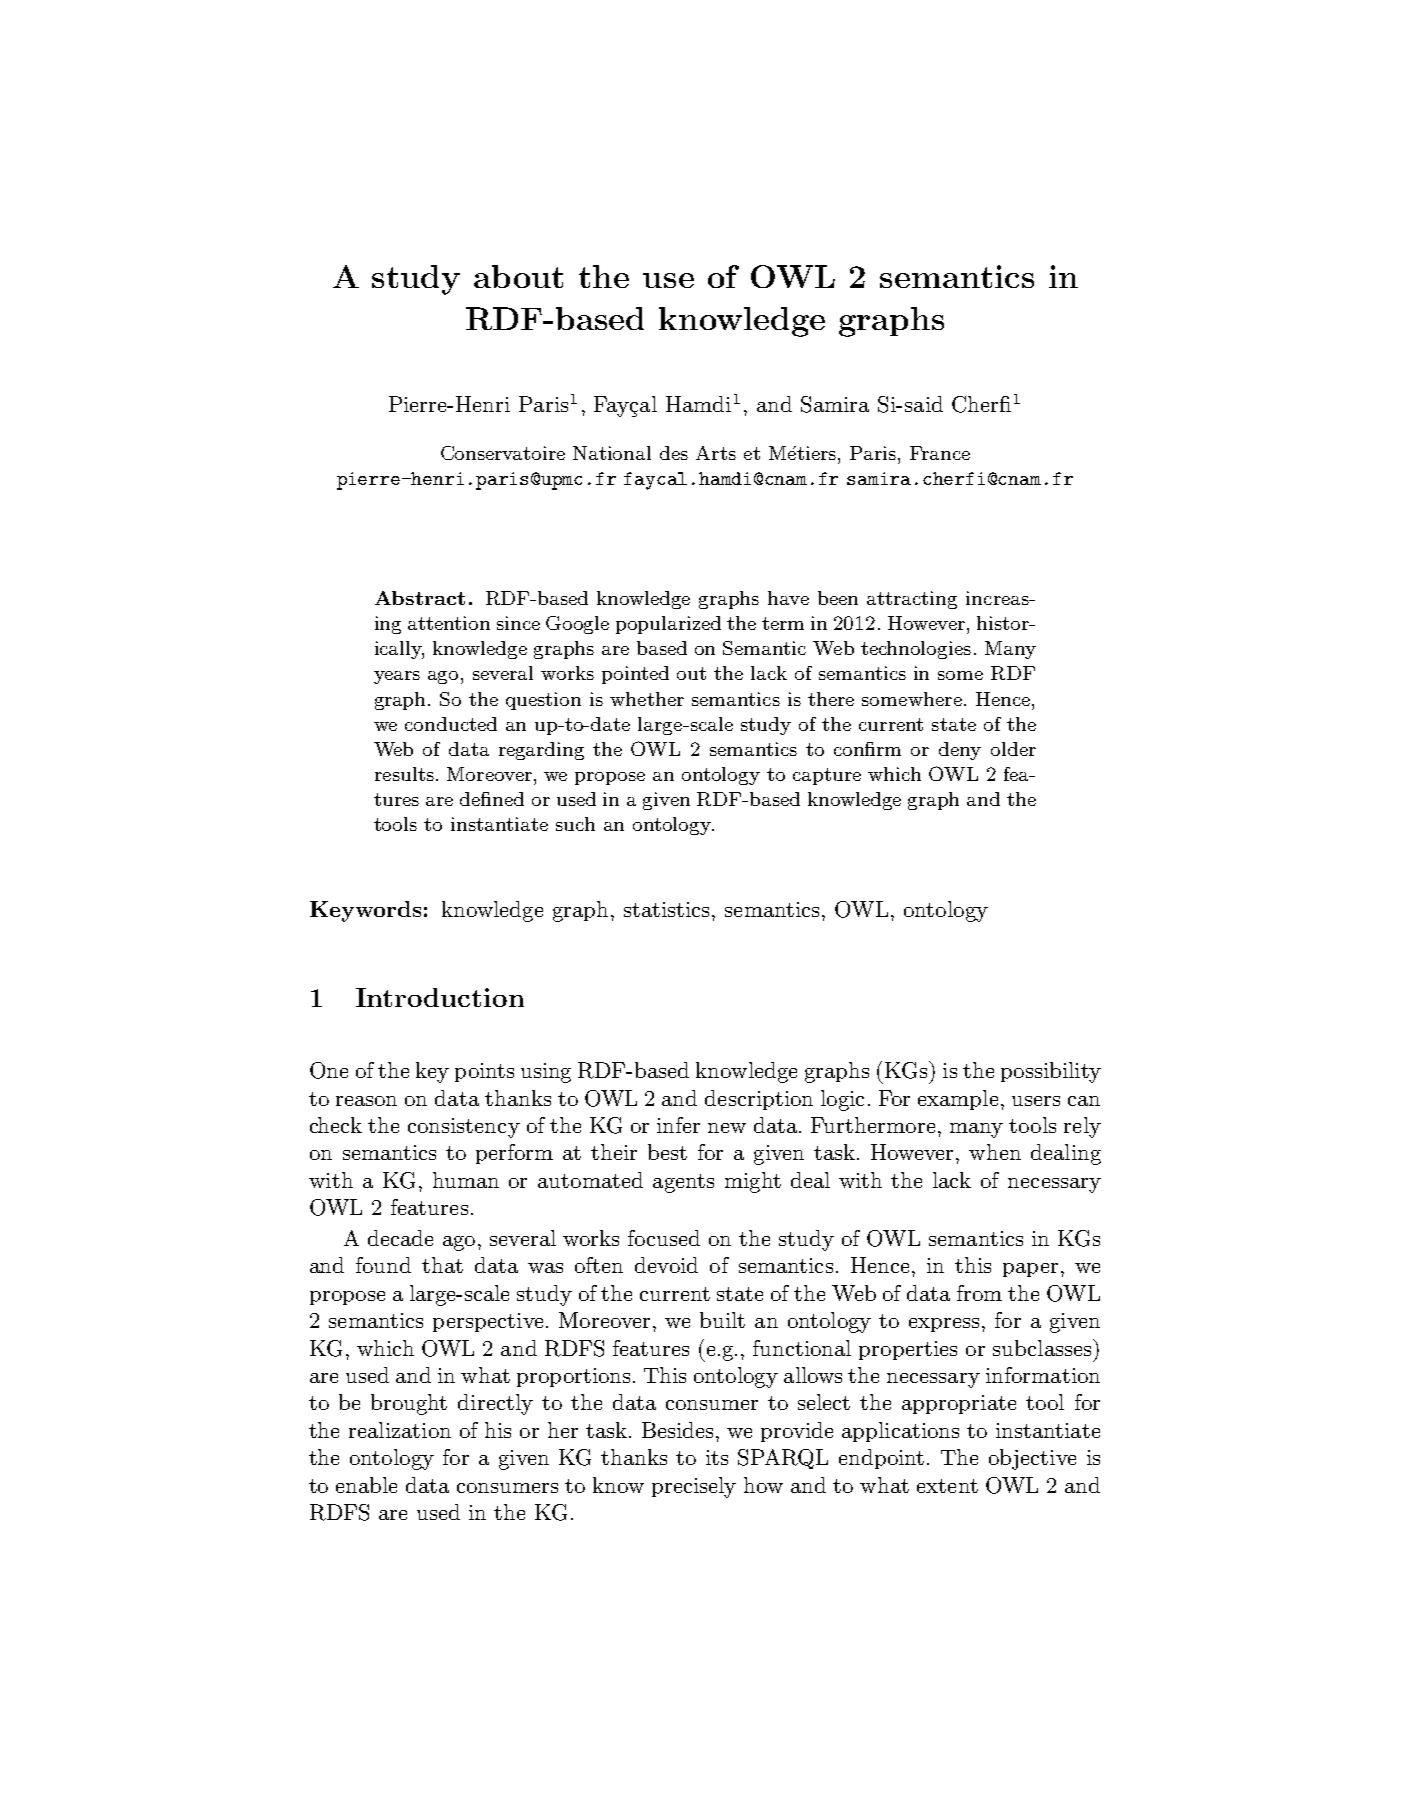 This screenshot has height=1816, width=1403. Describe the element at coordinates (1032, 1459) in the screenshot. I see `objective` at that location.
